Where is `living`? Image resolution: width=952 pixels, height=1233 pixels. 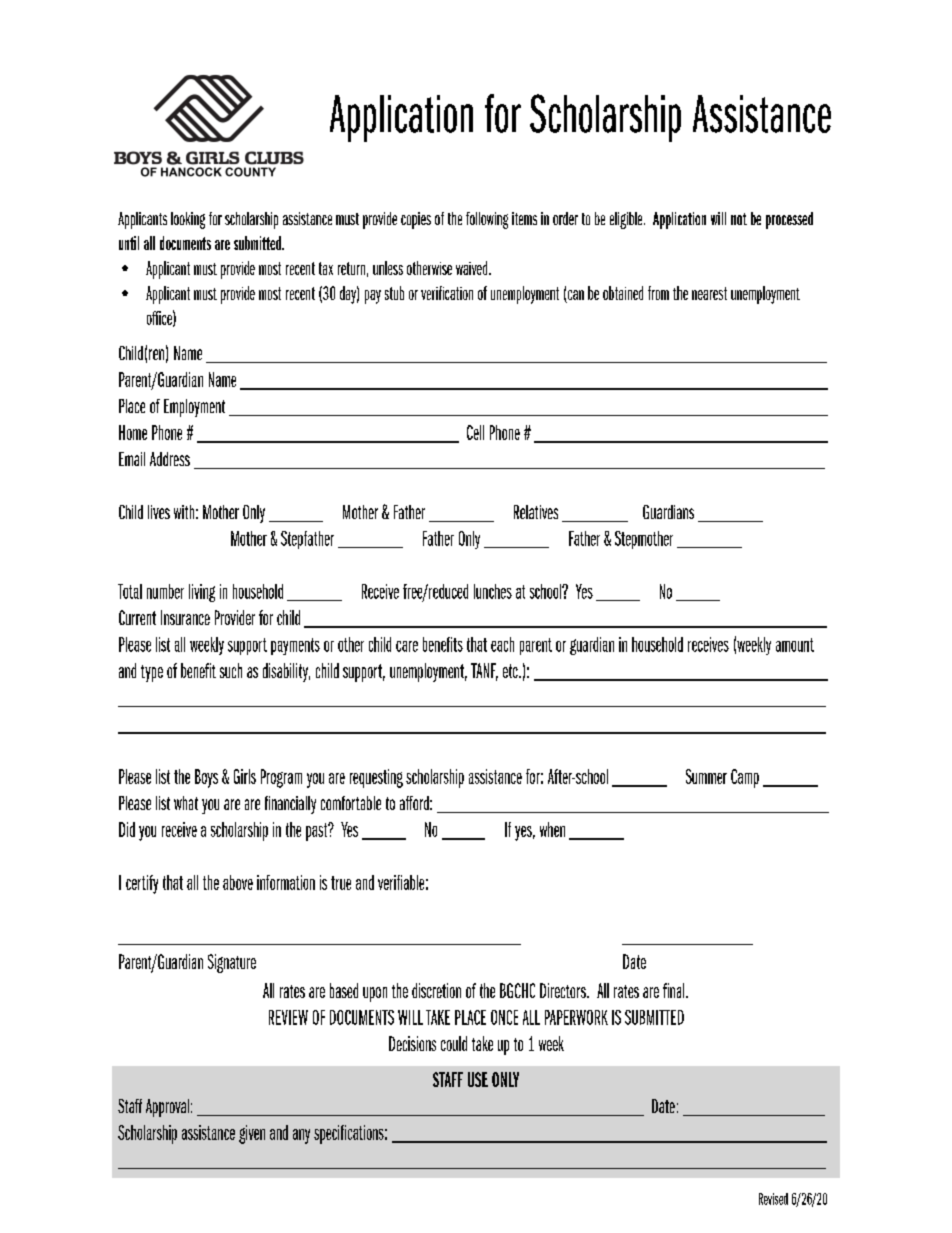 living is located at coordinates (202, 593).
